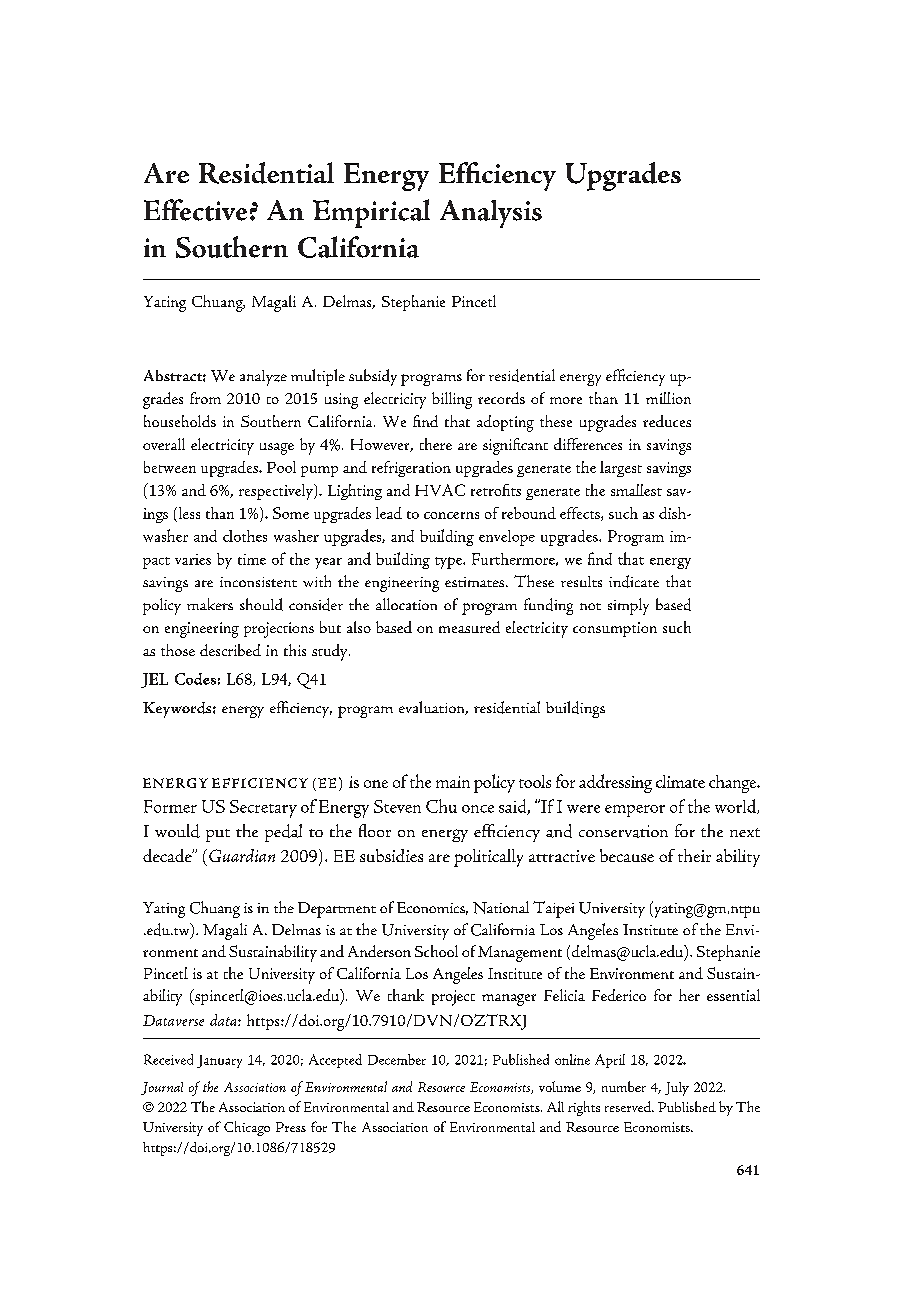 This document has height=1316, width=903. What do you see at coordinates (469, 627) in the document?
I see `measured` at bounding box center [469, 627].
